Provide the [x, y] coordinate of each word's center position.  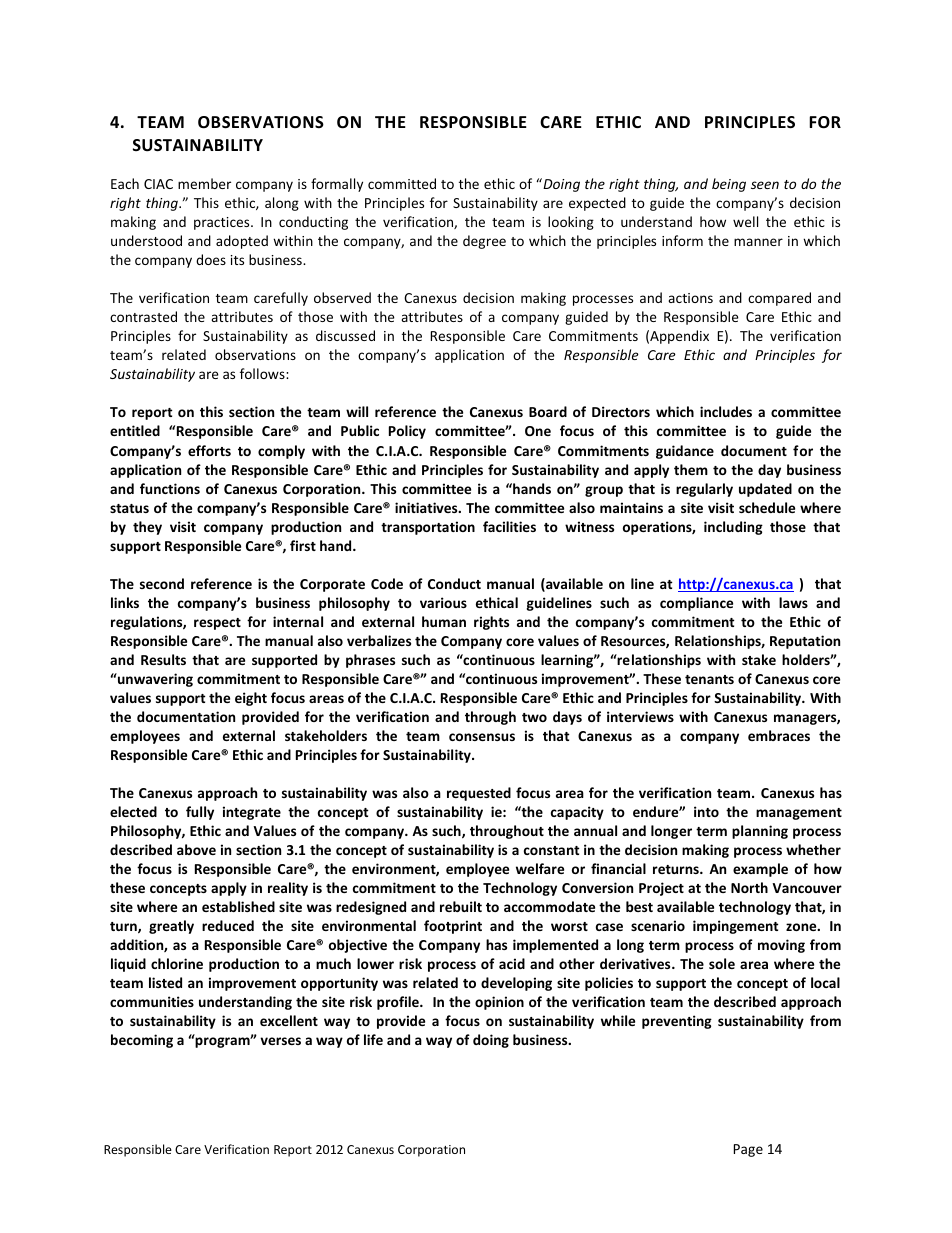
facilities [509, 526]
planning [760, 832]
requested [479, 794]
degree [484, 242]
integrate [252, 813]
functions [170, 488]
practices [223, 223]
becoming [142, 1041]
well [745, 221]
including [733, 528]
